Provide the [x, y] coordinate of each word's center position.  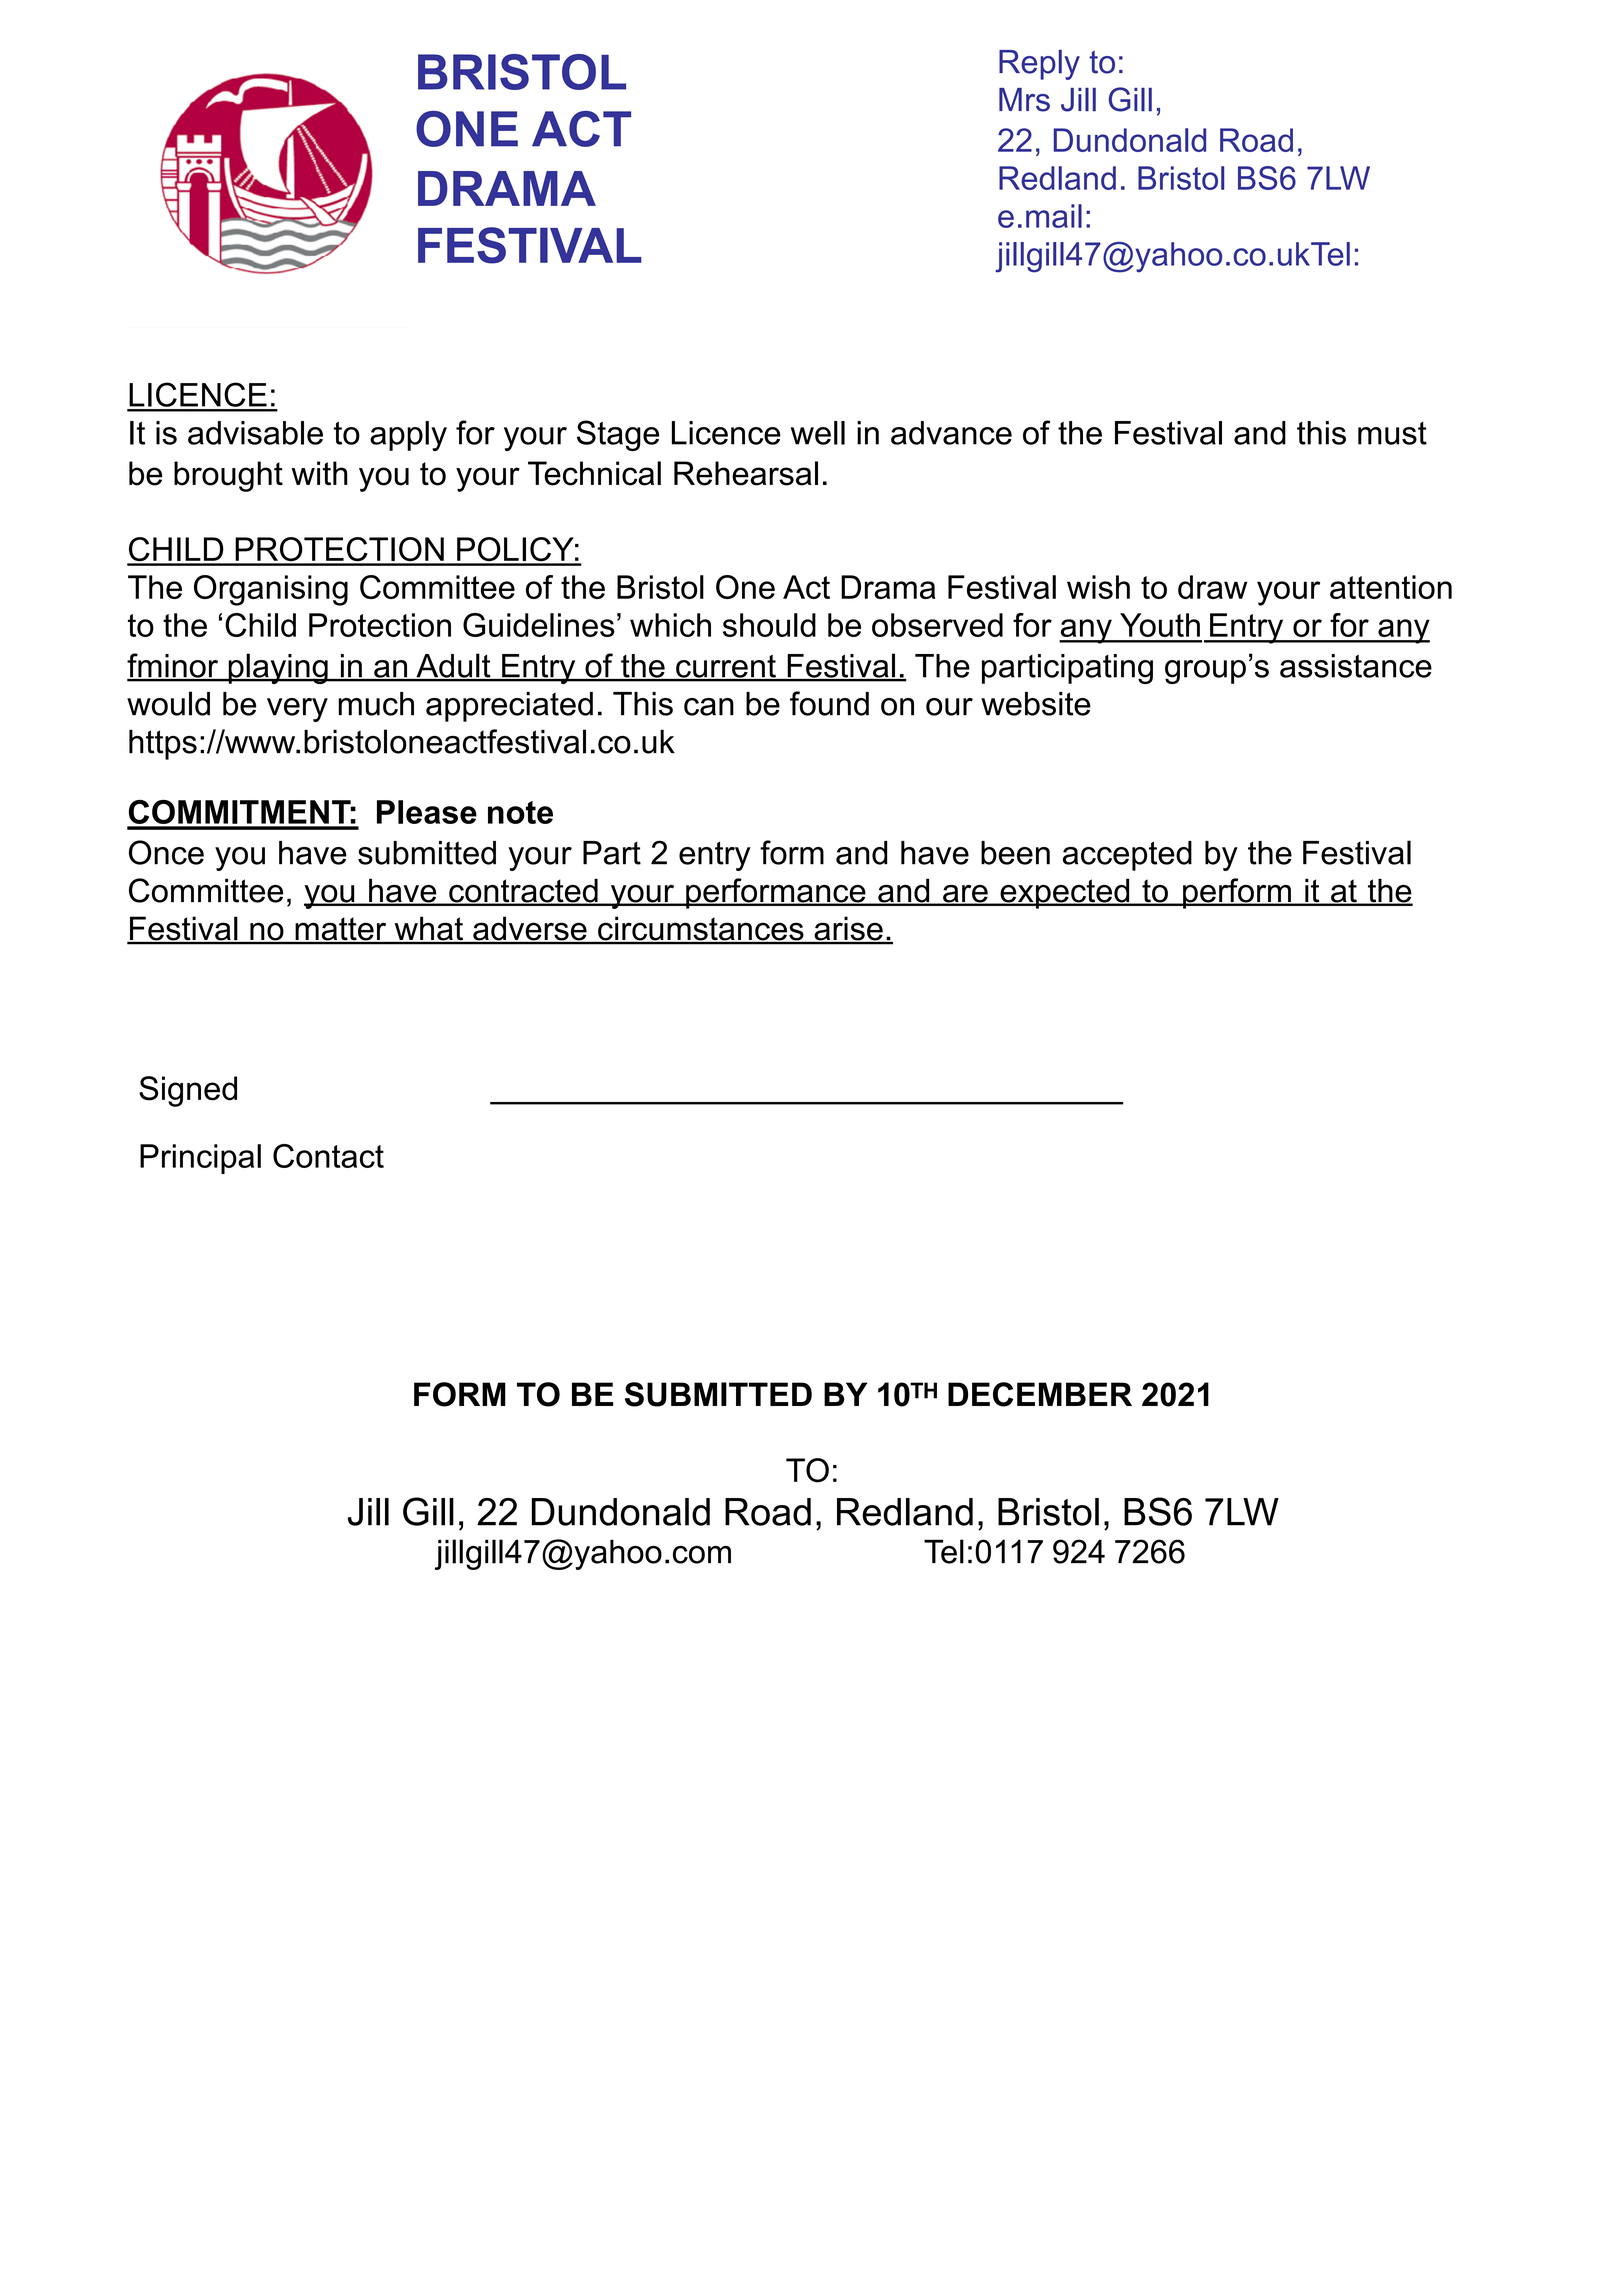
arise [848, 930]
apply [408, 436]
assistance [1356, 666]
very [297, 710]
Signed [188, 1091]
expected [1065, 893]
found [829, 703]
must [1392, 433]
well [818, 433]
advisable [255, 433]
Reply [1039, 65]
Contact [328, 1156]
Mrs [1024, 100]
